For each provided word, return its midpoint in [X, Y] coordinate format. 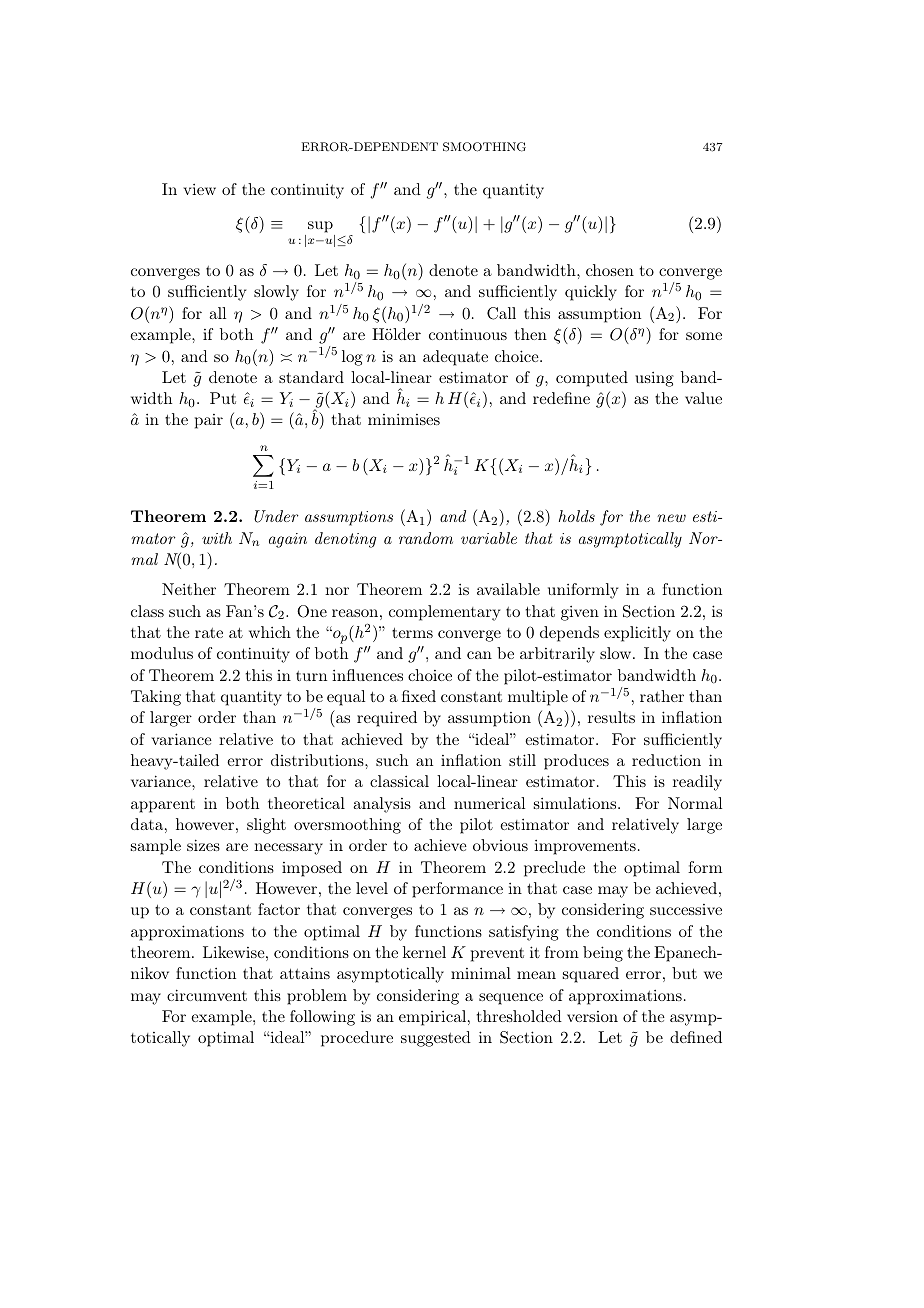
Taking [156, 698]
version [592, 1016]
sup [321, 228]
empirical [434, 1018]
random [426, 538]
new [672, 518]
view [199, 189]
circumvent [207, 995]
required [387, 719]
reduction [666, 760]
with [217, 538]
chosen [610, 270]
